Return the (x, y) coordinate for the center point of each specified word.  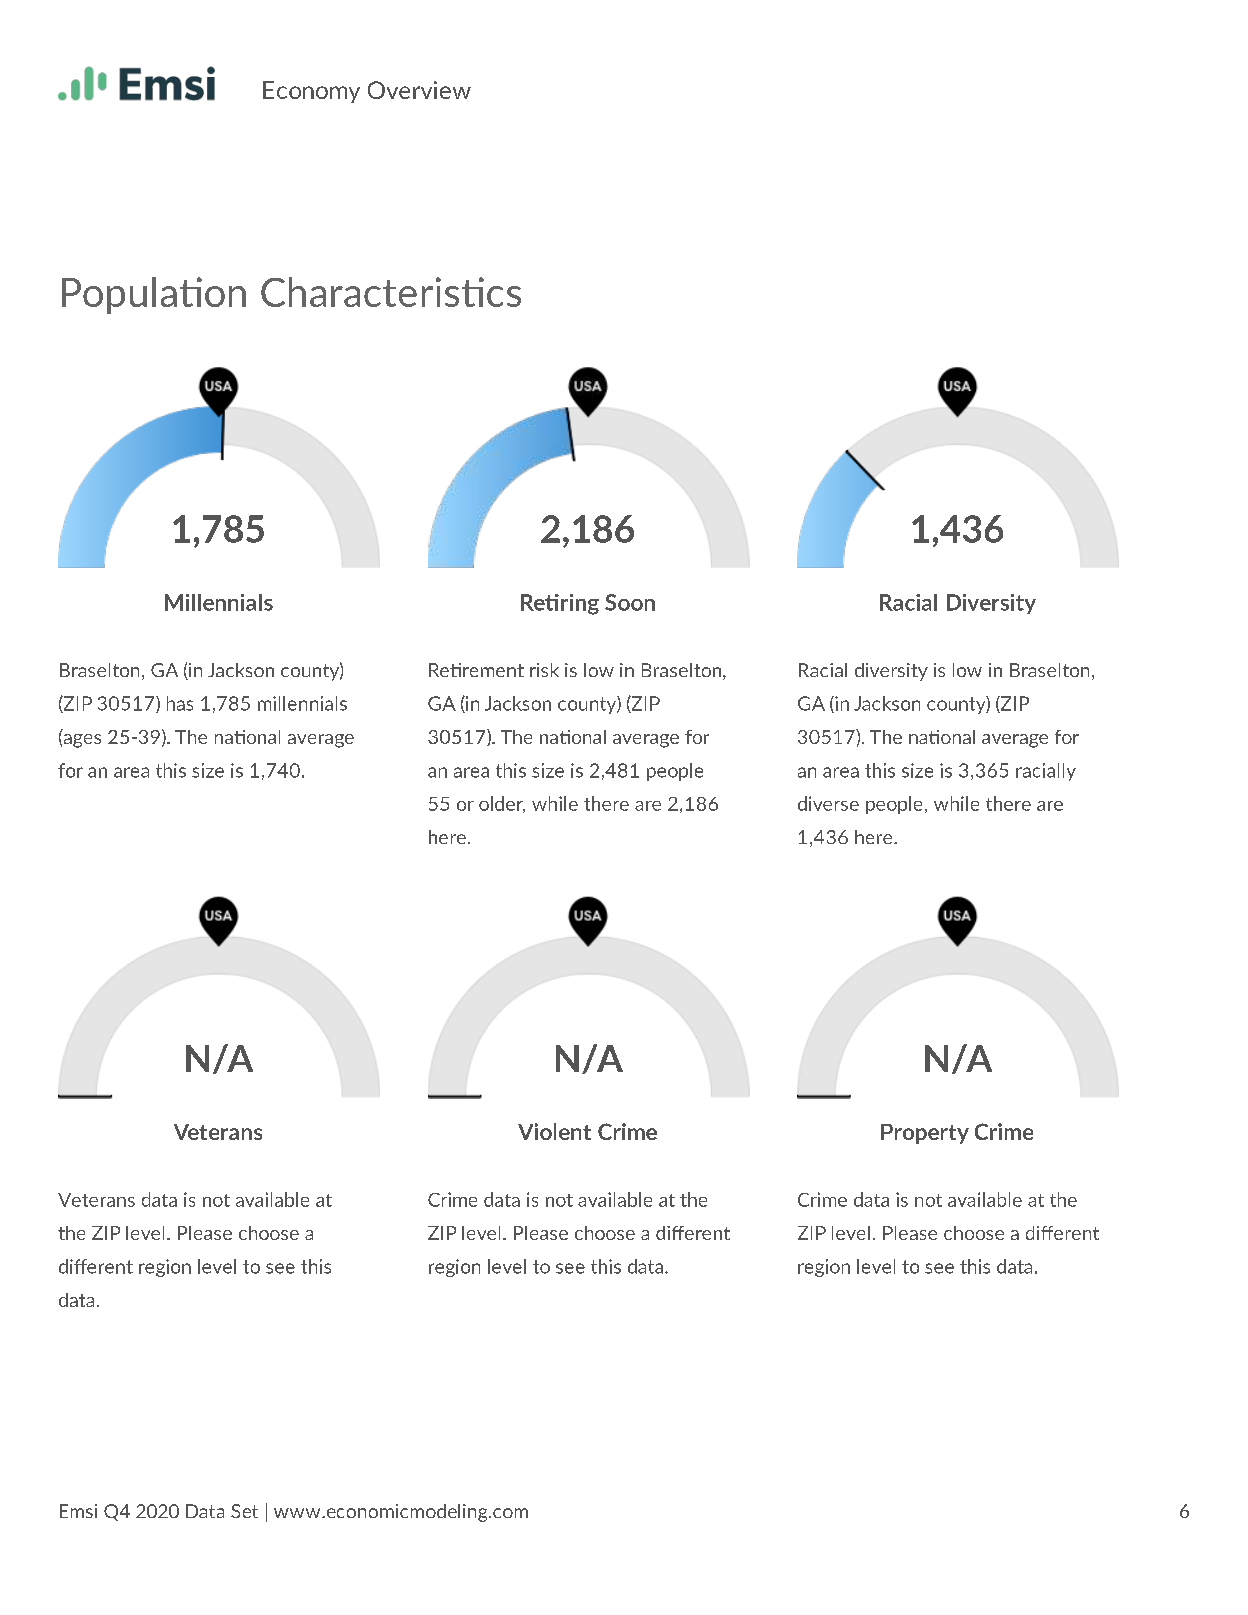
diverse (828, 803)
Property (925, 1134)
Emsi (78, 1511)
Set (244, 1511)
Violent (554, 1131)
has (180, 703)
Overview (419, 90)
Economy (311, 92)
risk (544, 670)
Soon (630, 602)
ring (580, 604)
